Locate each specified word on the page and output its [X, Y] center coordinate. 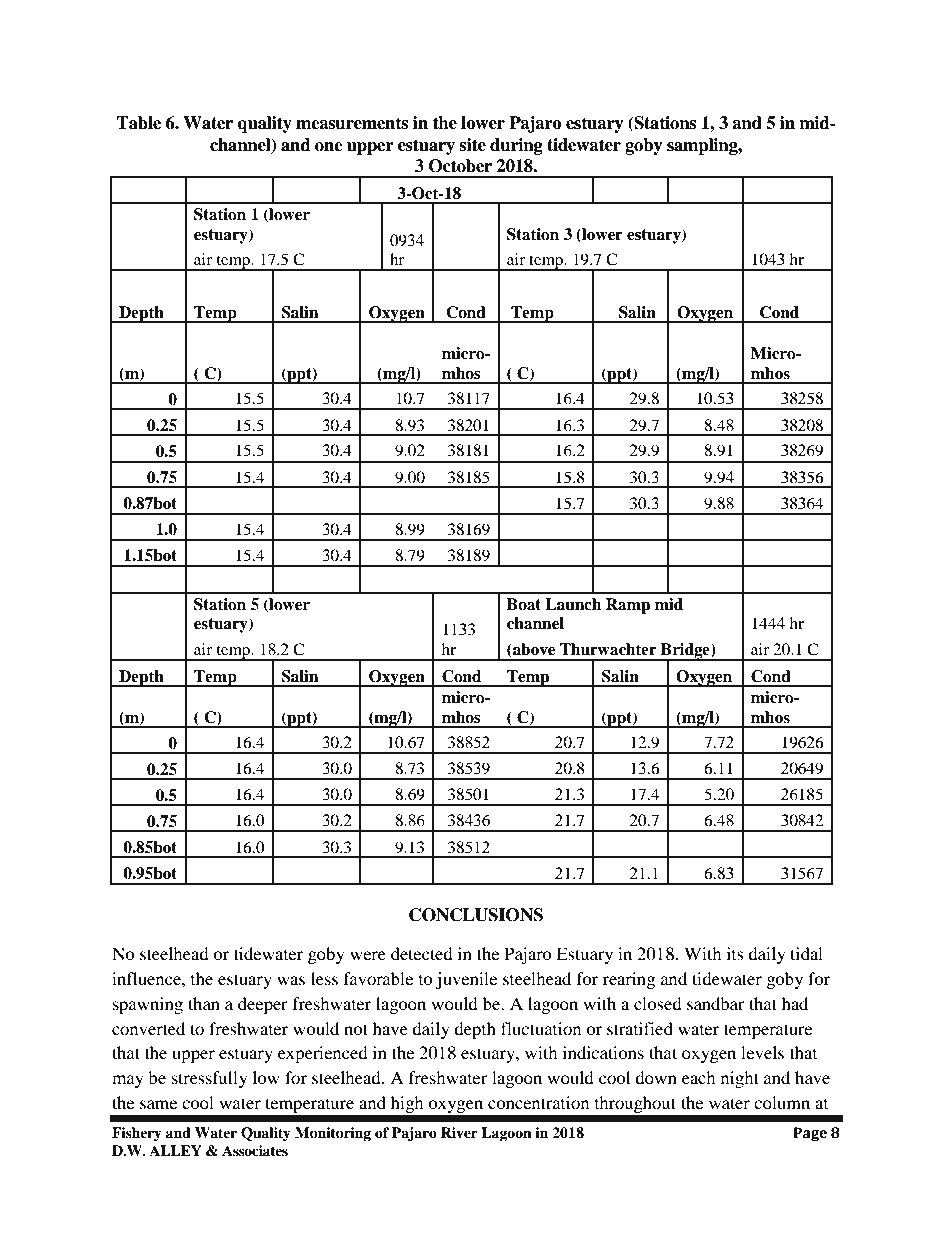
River [459, 1132]
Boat [524, 604]
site [472, 145]
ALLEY [175, 1150]
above [533, 650]
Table [138, 123]
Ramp [628, 606]
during [516, 146]
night [740, 1079]
